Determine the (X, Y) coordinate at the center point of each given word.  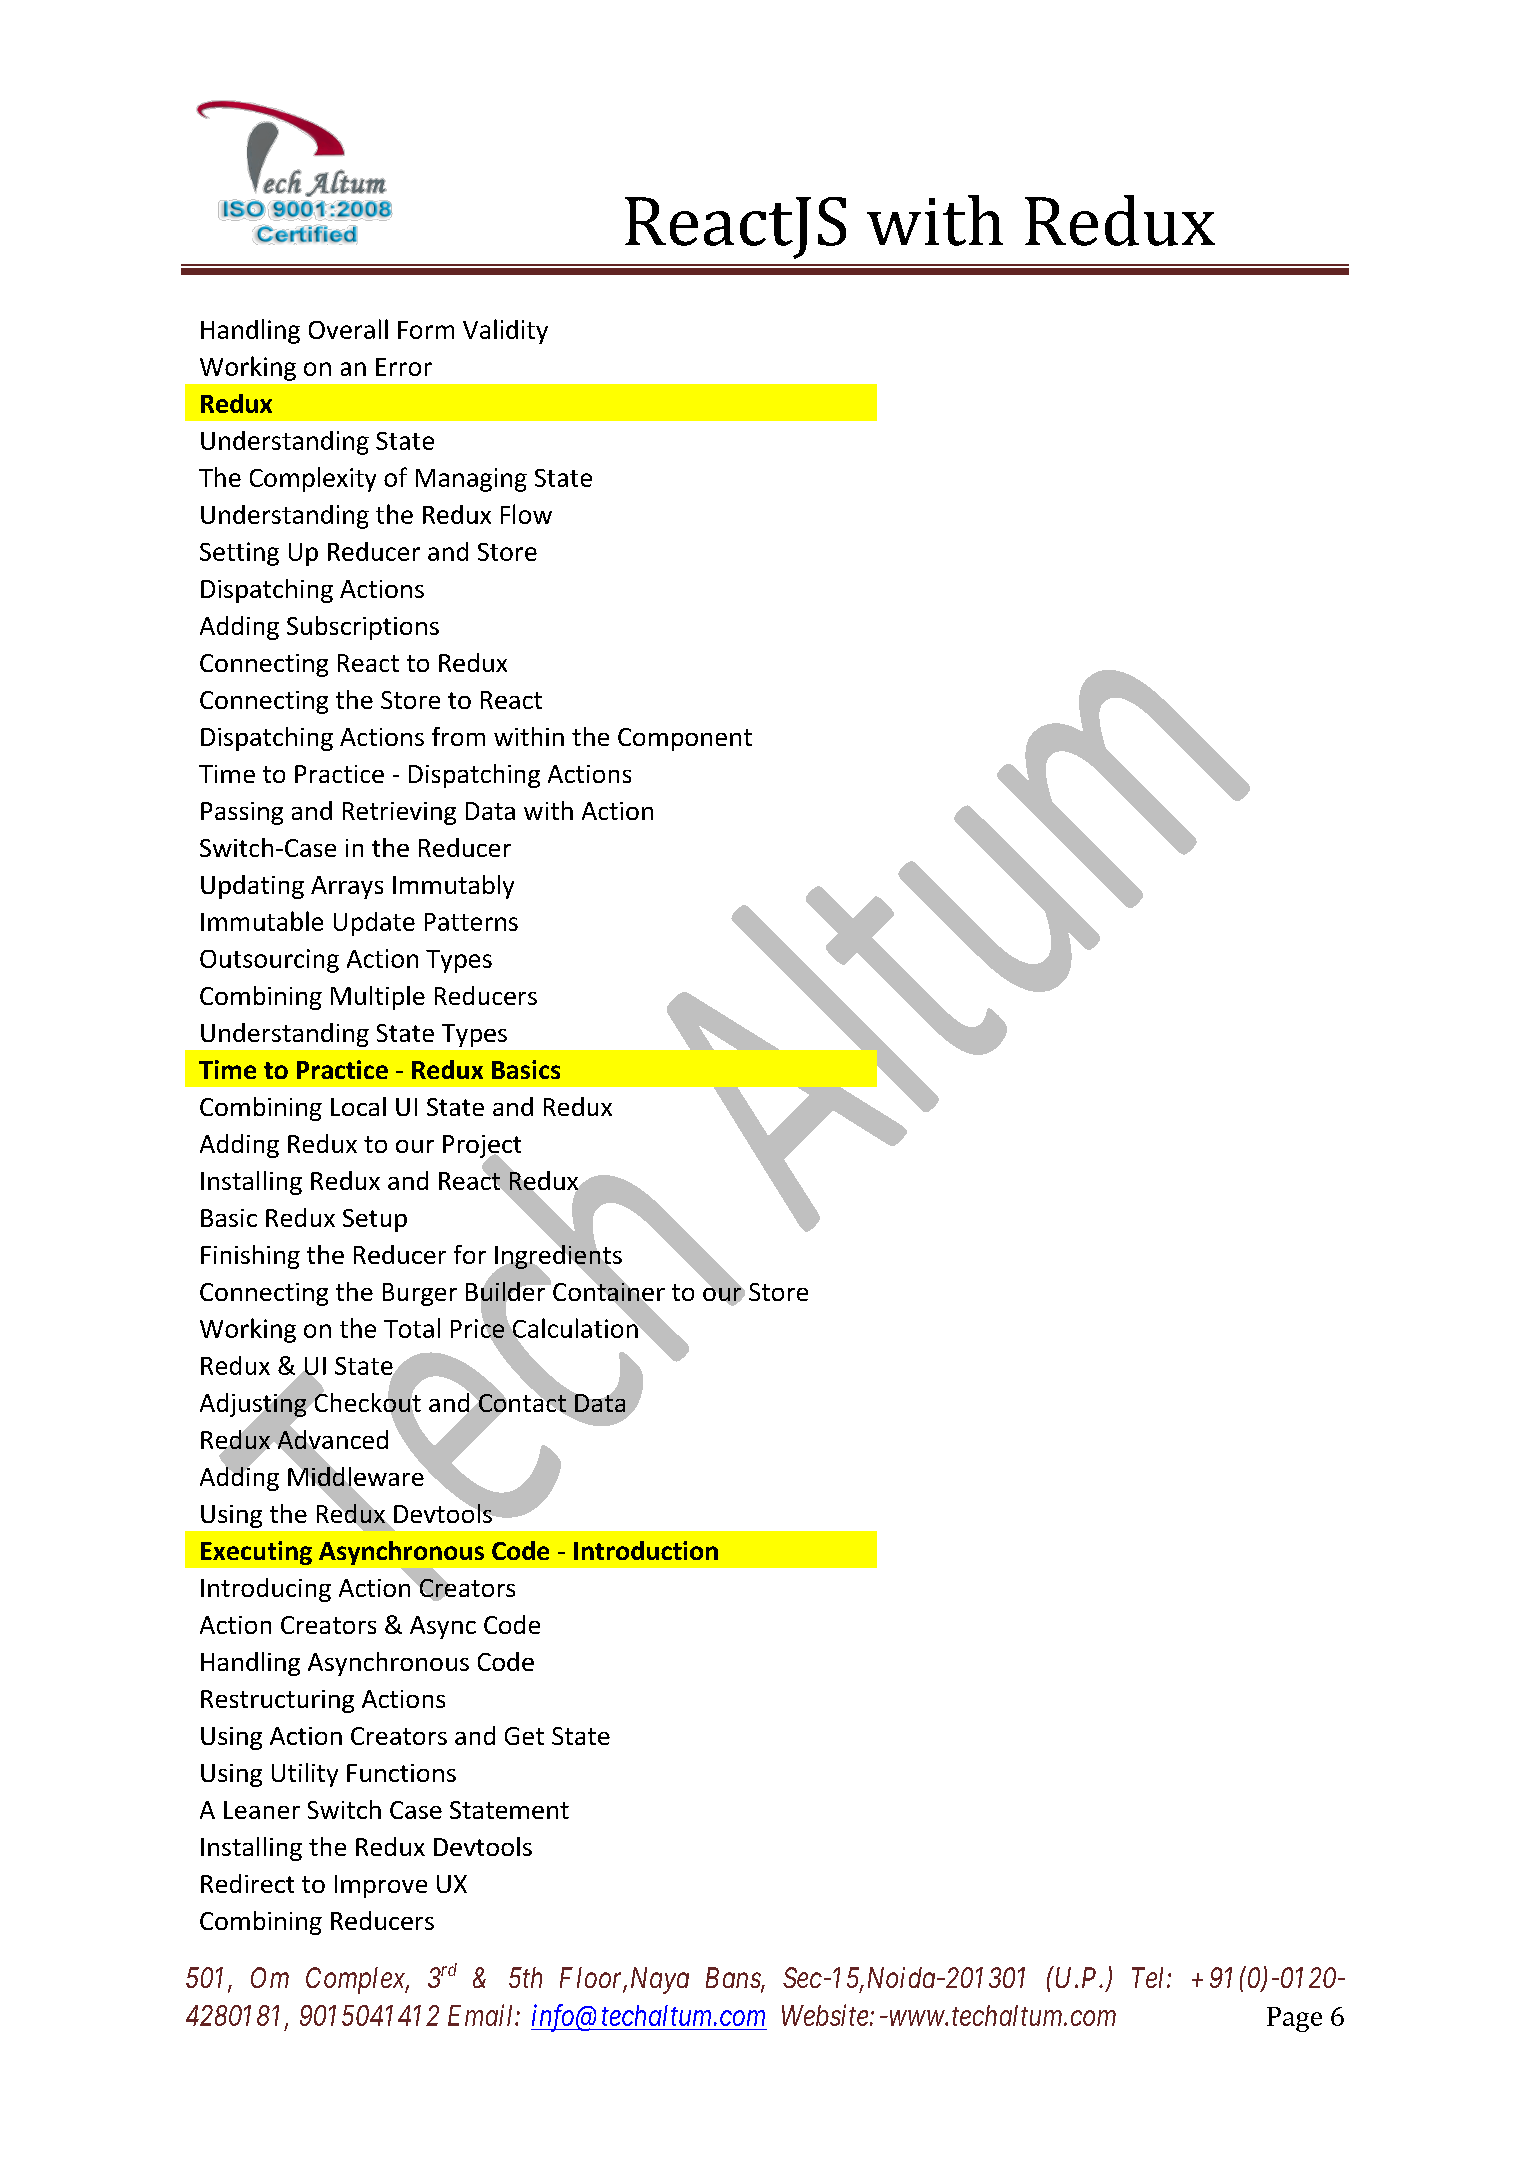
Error (404, 367)
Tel (1150, 1977)
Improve (381, 1886)
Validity (505, 331)
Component (685, 739)
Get (524, 1736)
